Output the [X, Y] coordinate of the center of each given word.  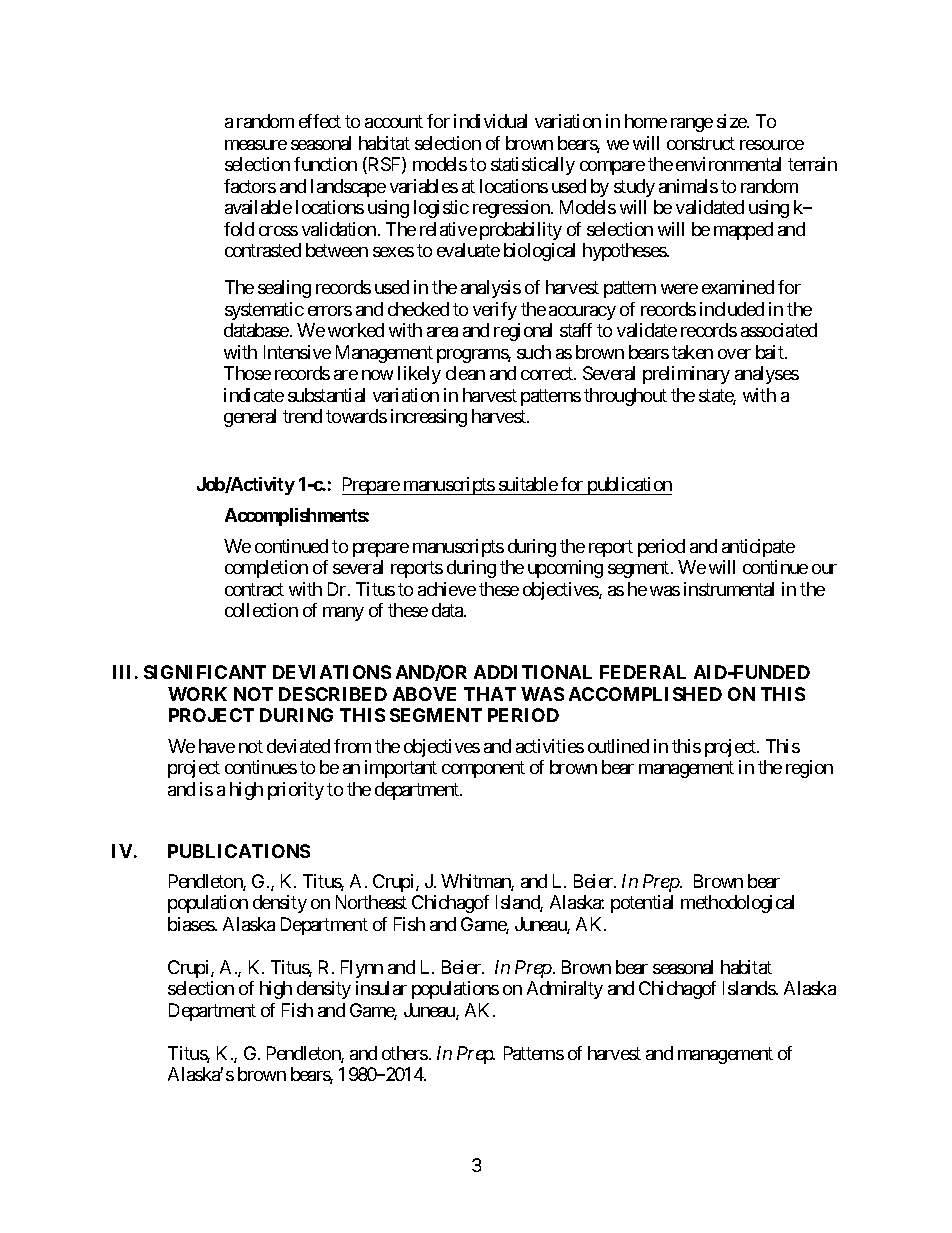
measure [256, 145]
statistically [533, 166]
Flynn [362, 969]
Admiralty [565, 990]
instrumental [729, 589]
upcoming [565, 569]
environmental [728, 164]
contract [254, 589]
